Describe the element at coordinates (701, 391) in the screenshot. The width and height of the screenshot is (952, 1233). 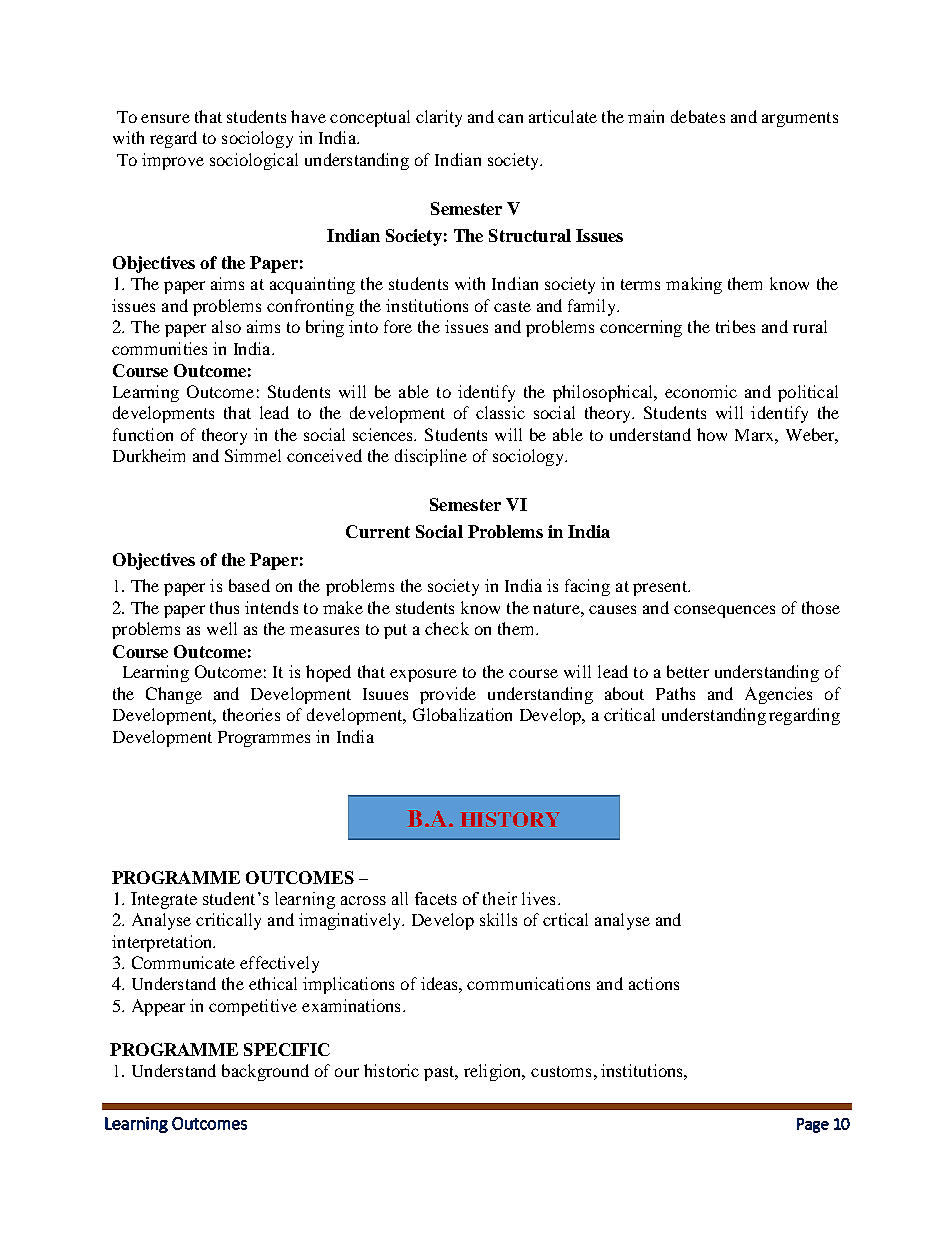
I see `economic` at that location.
